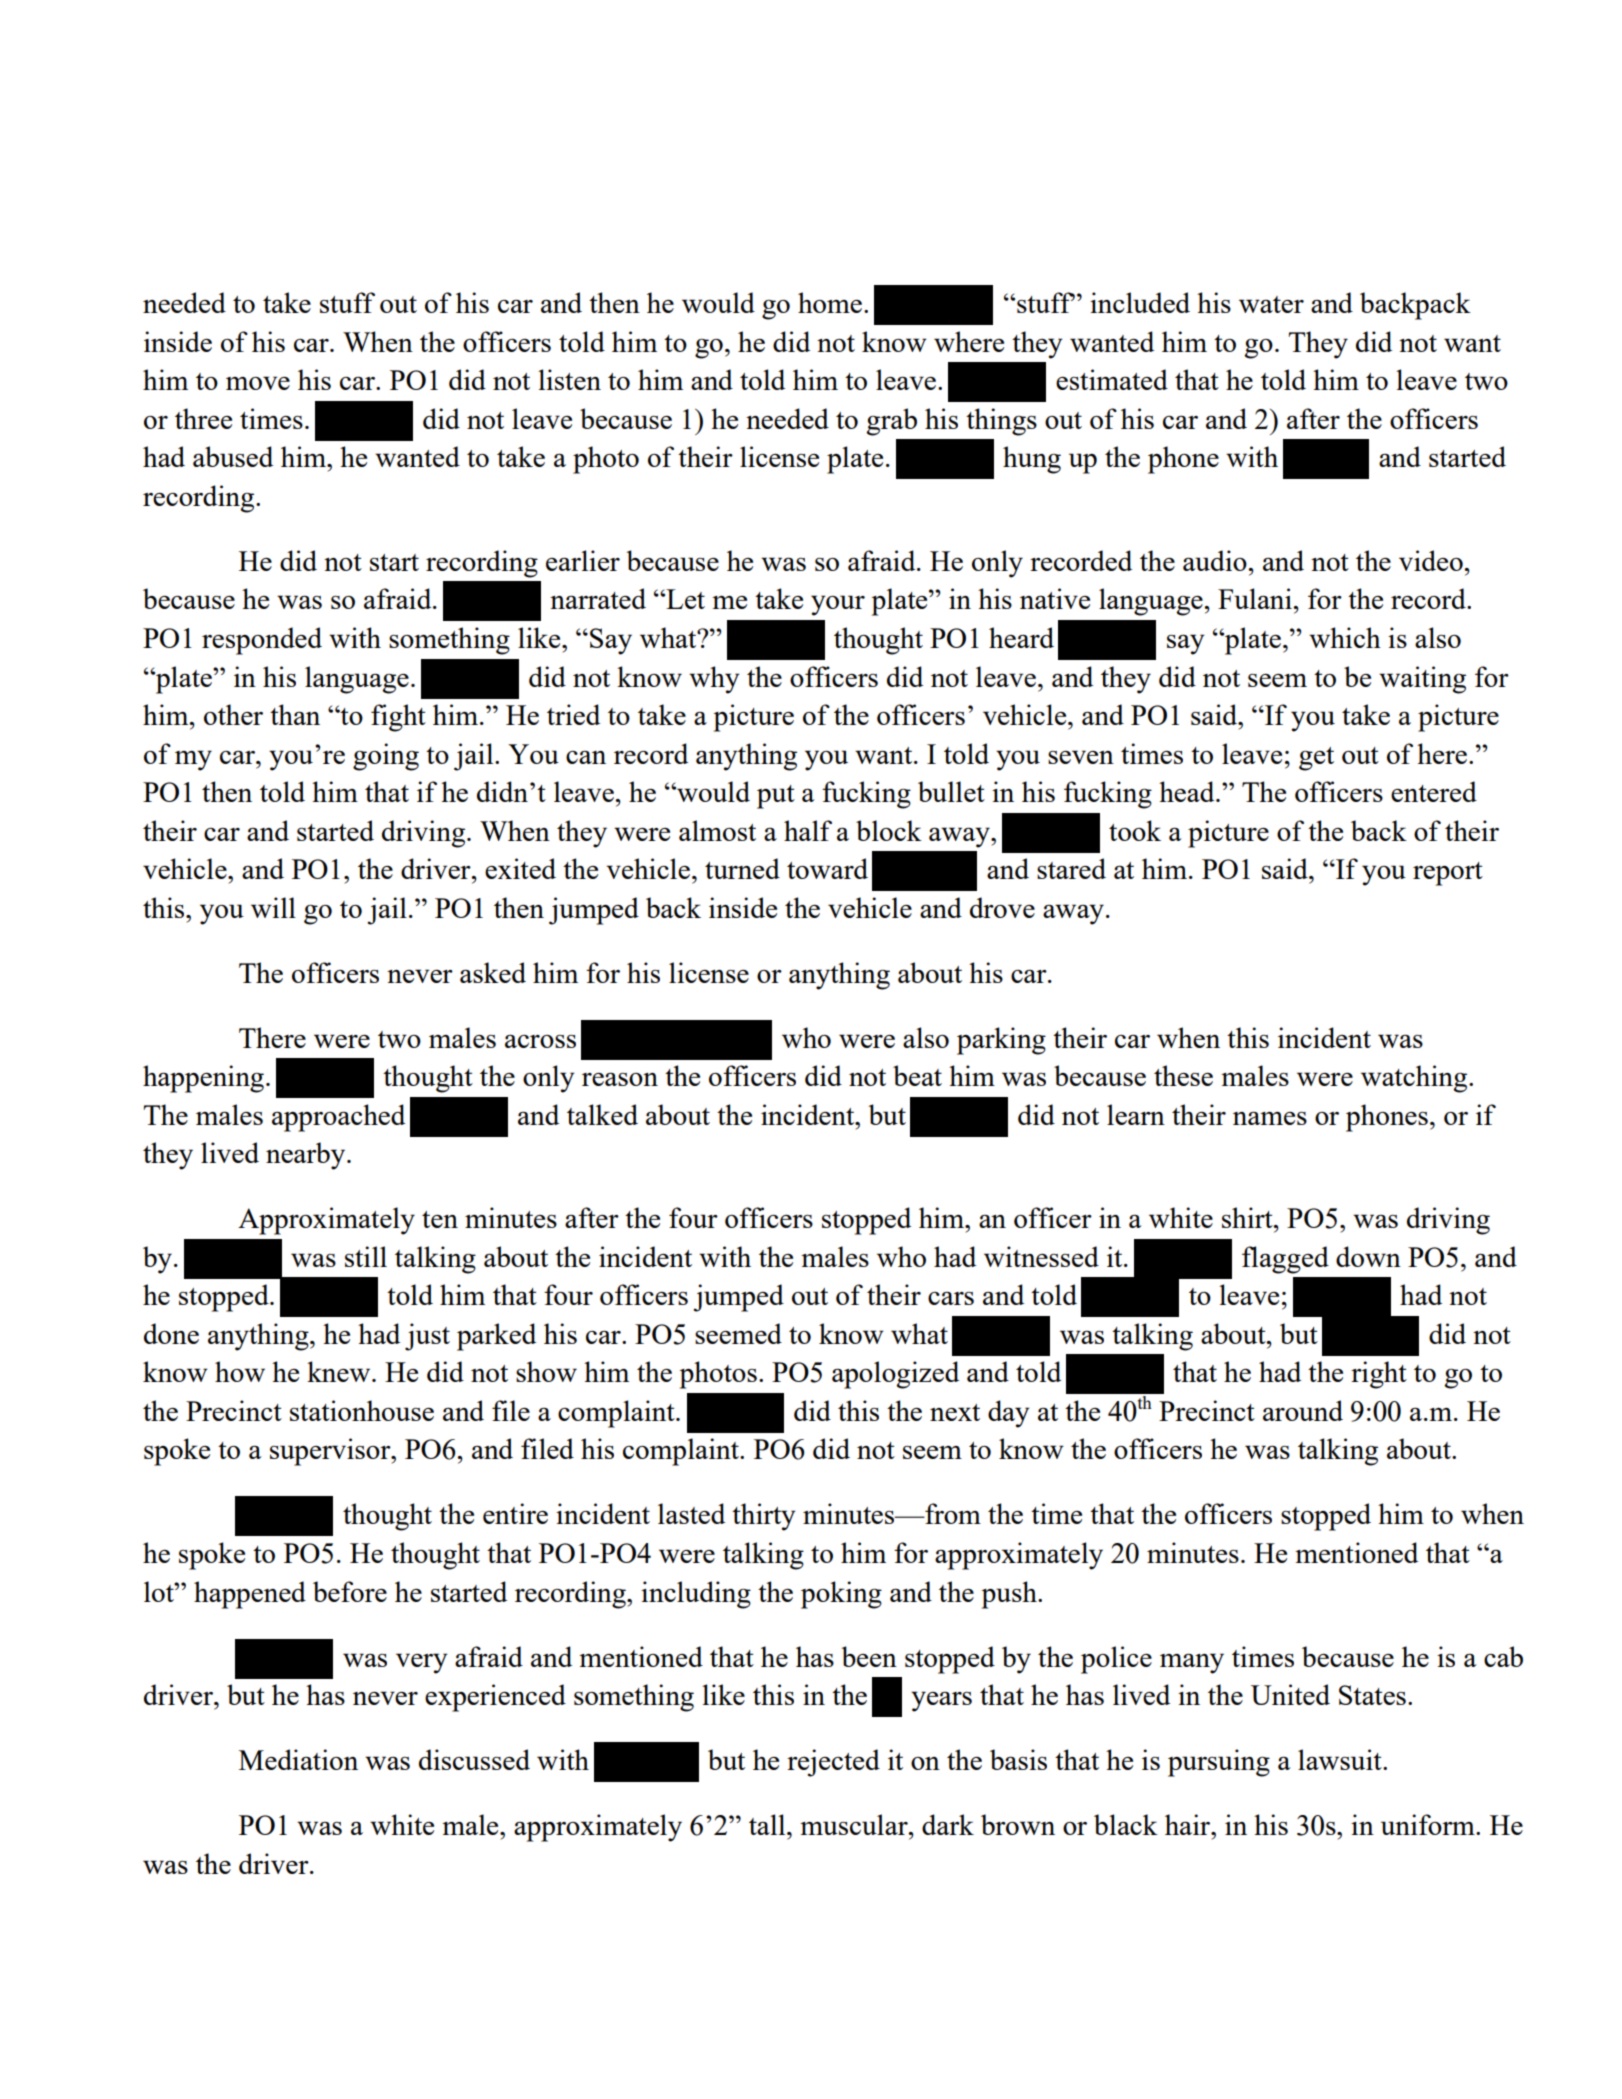 The image size is (1622, 2099). Describe the element at coordinates (307, 1156) in the image. I see `nearby` at that location.
